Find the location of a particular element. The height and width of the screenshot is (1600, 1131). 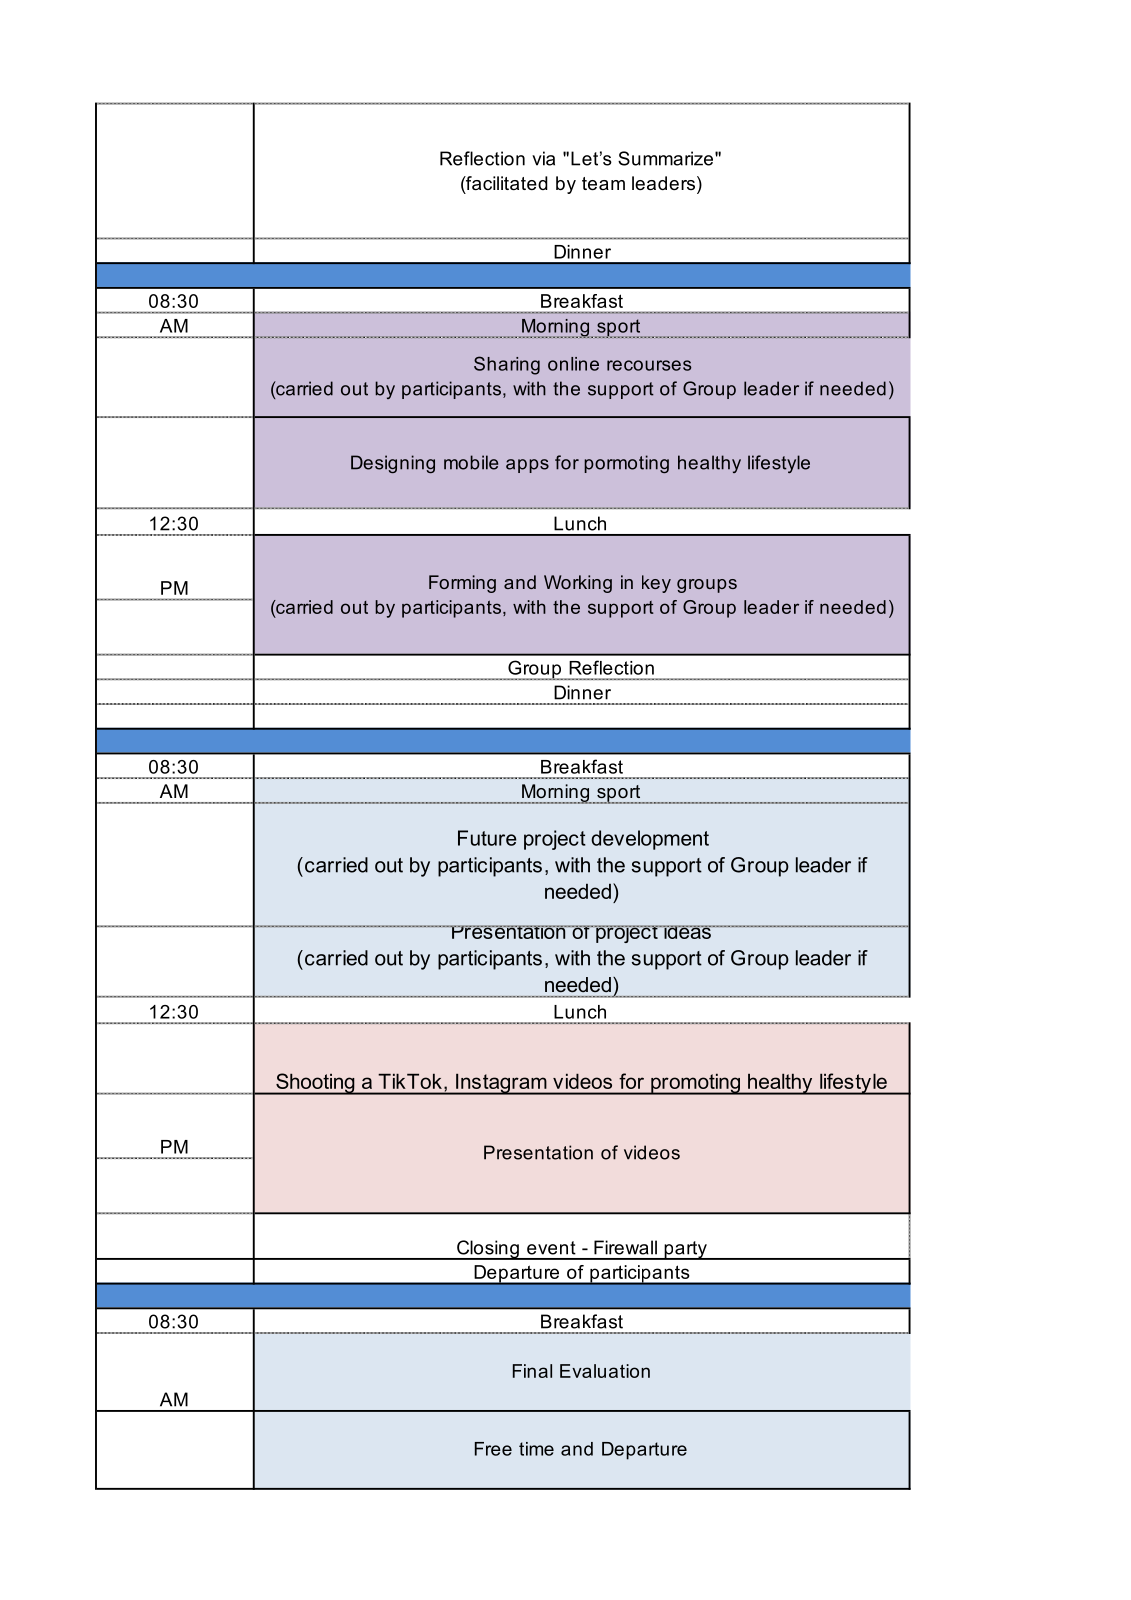

Free is located at coordinates (493, 1449).
